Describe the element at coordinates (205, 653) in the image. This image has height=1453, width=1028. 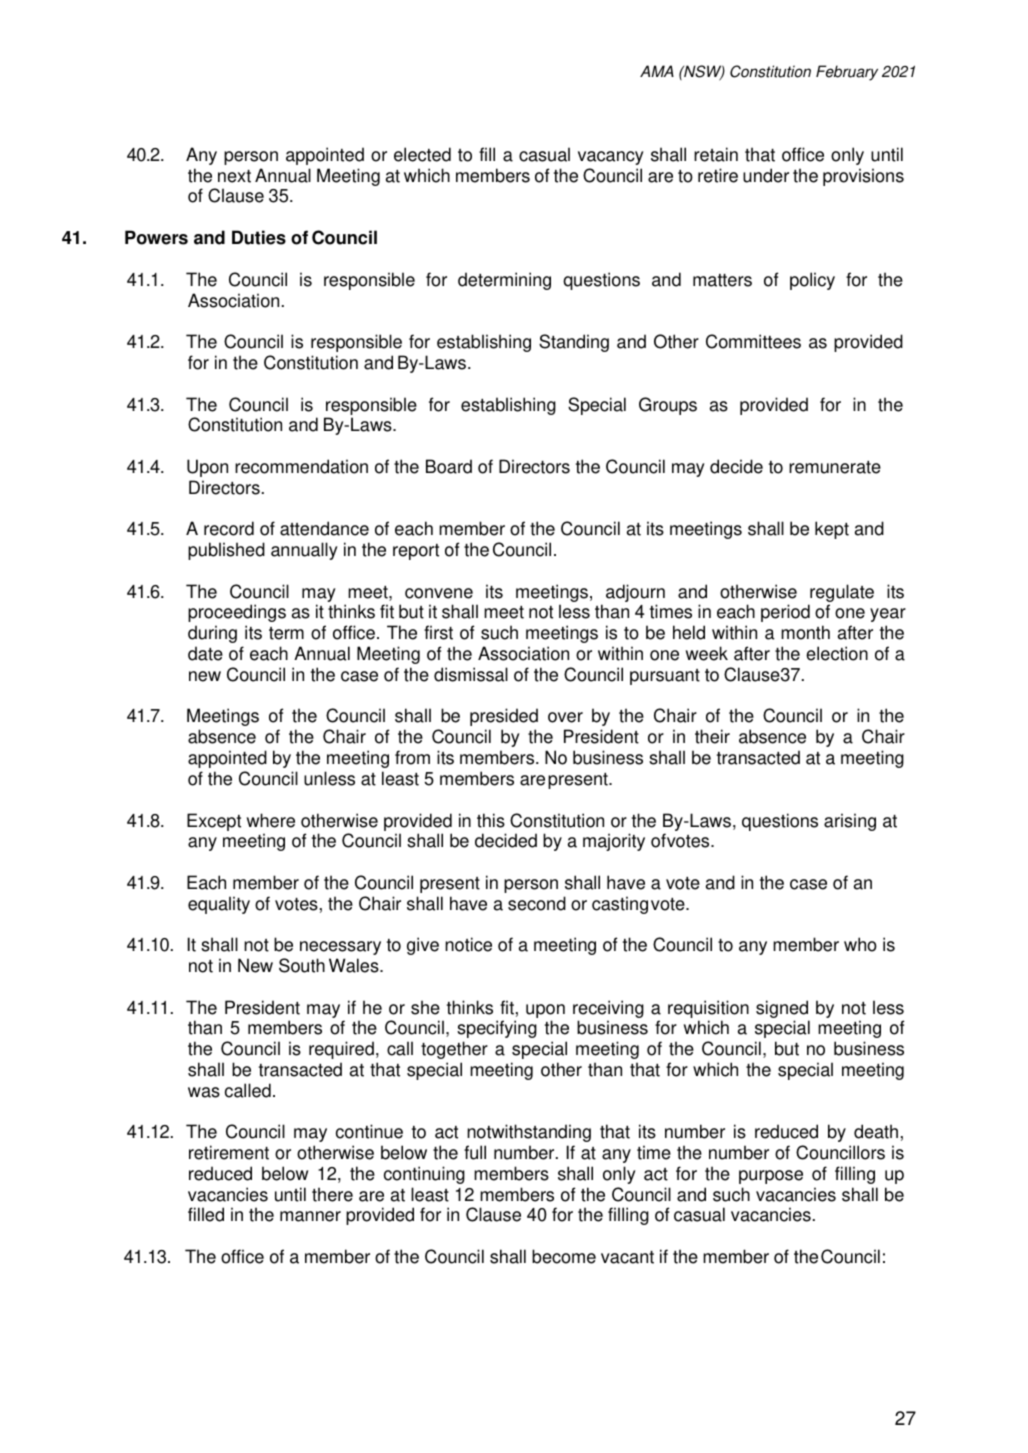
I see `date` at that location.
